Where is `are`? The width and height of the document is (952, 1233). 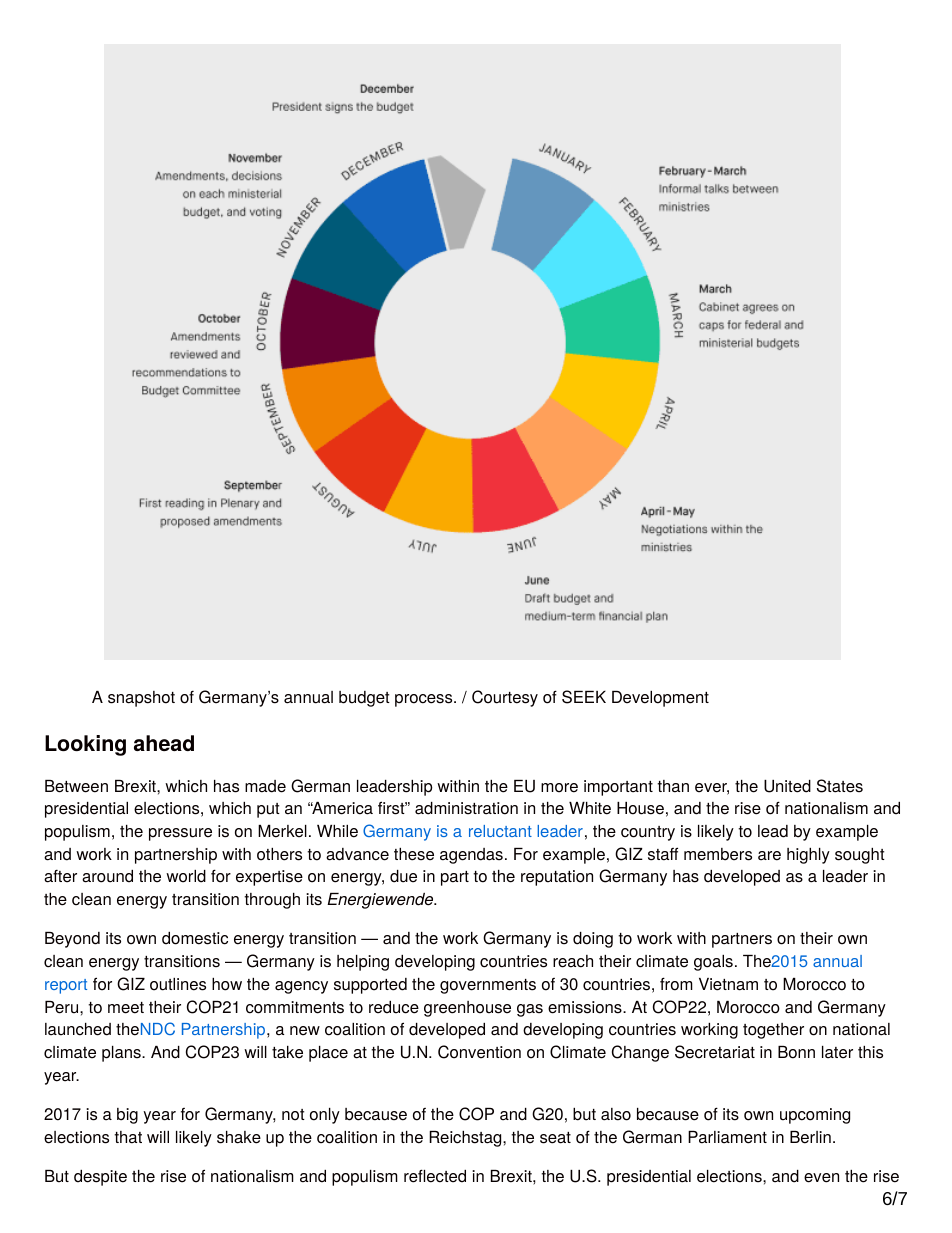
are is located at coordinates (769, 856).
